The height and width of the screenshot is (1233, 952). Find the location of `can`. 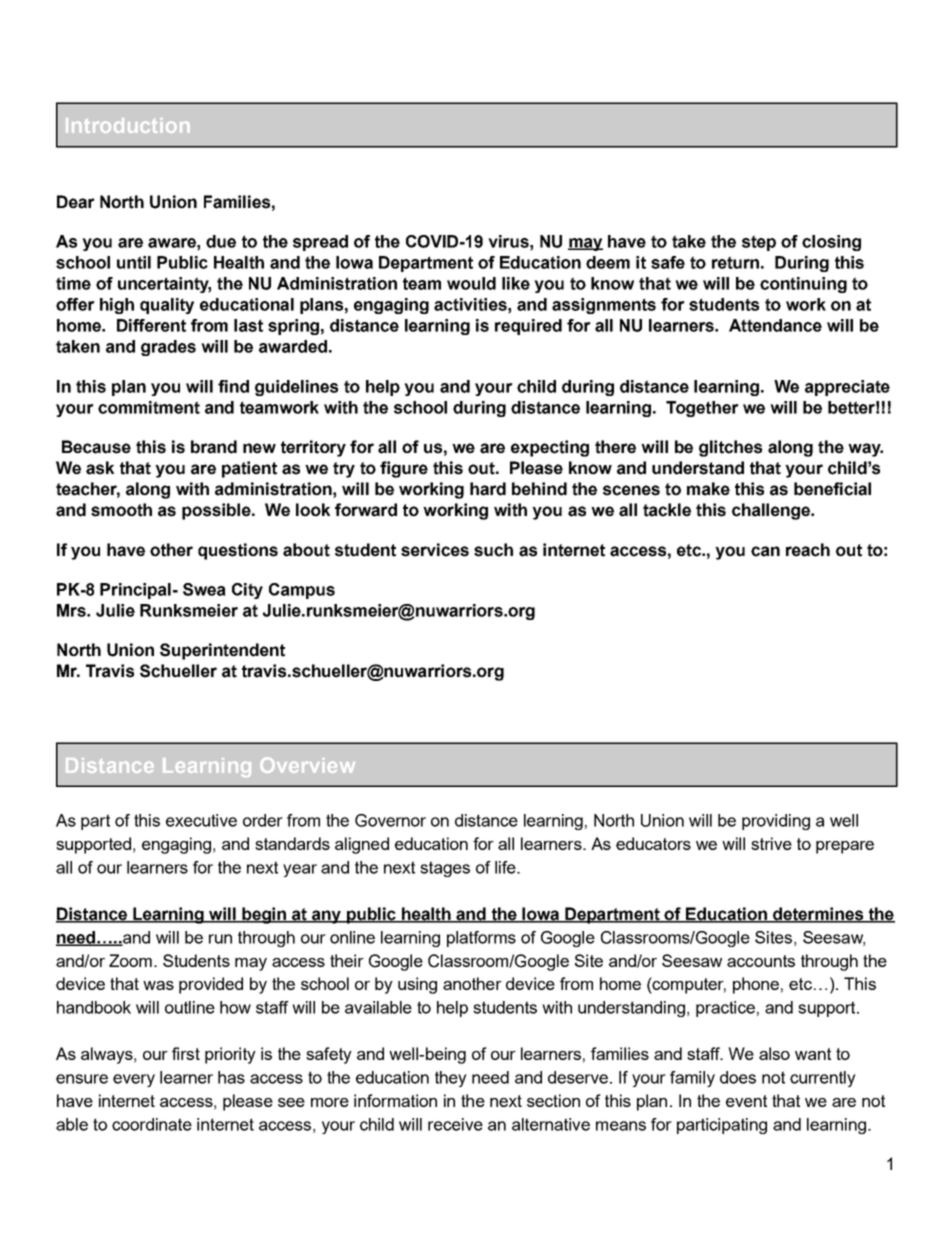

can is located at coordinates (765, 551).
